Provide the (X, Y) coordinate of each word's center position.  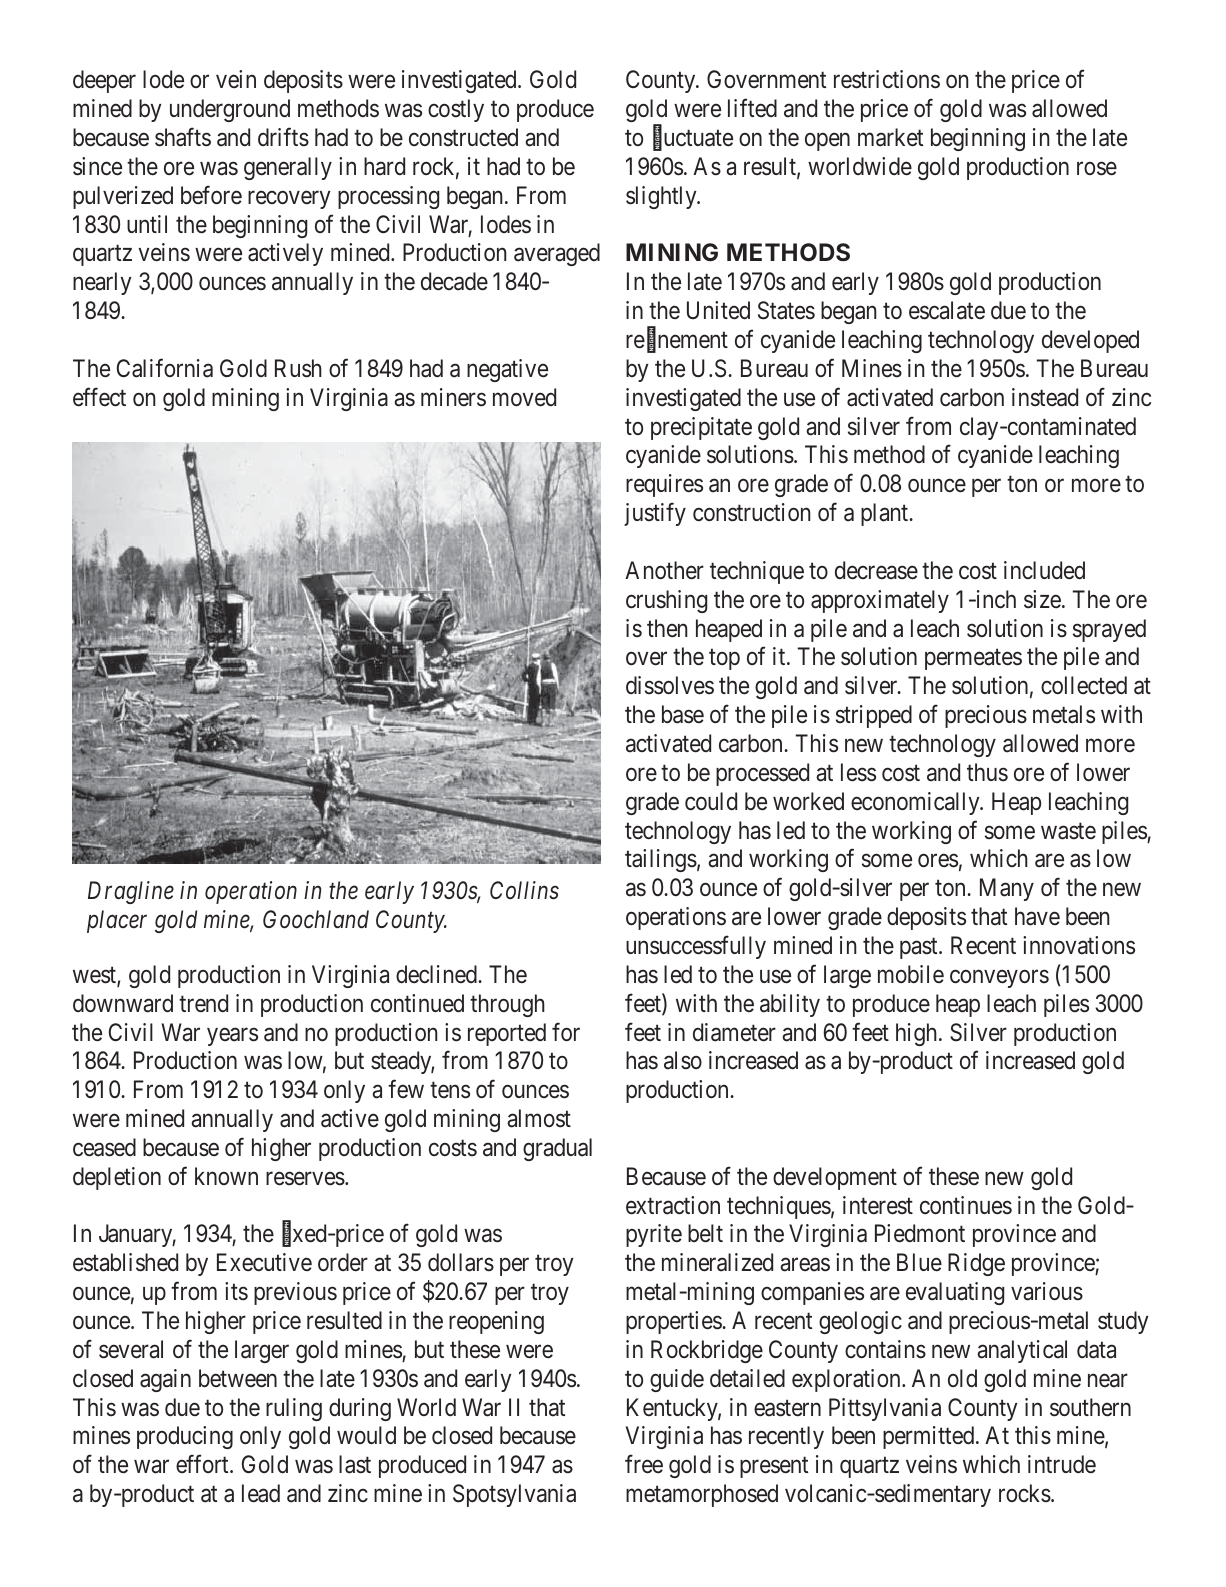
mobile (911, 974)
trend (203, 1003)
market (890, 137)
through (507, 1005)
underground (230, 110)
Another (664, 570)
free (644, 1464)
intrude (1062, 1464)
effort (203, 1464)
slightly (662, 197)
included (1044, 570)
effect (99, 397)
